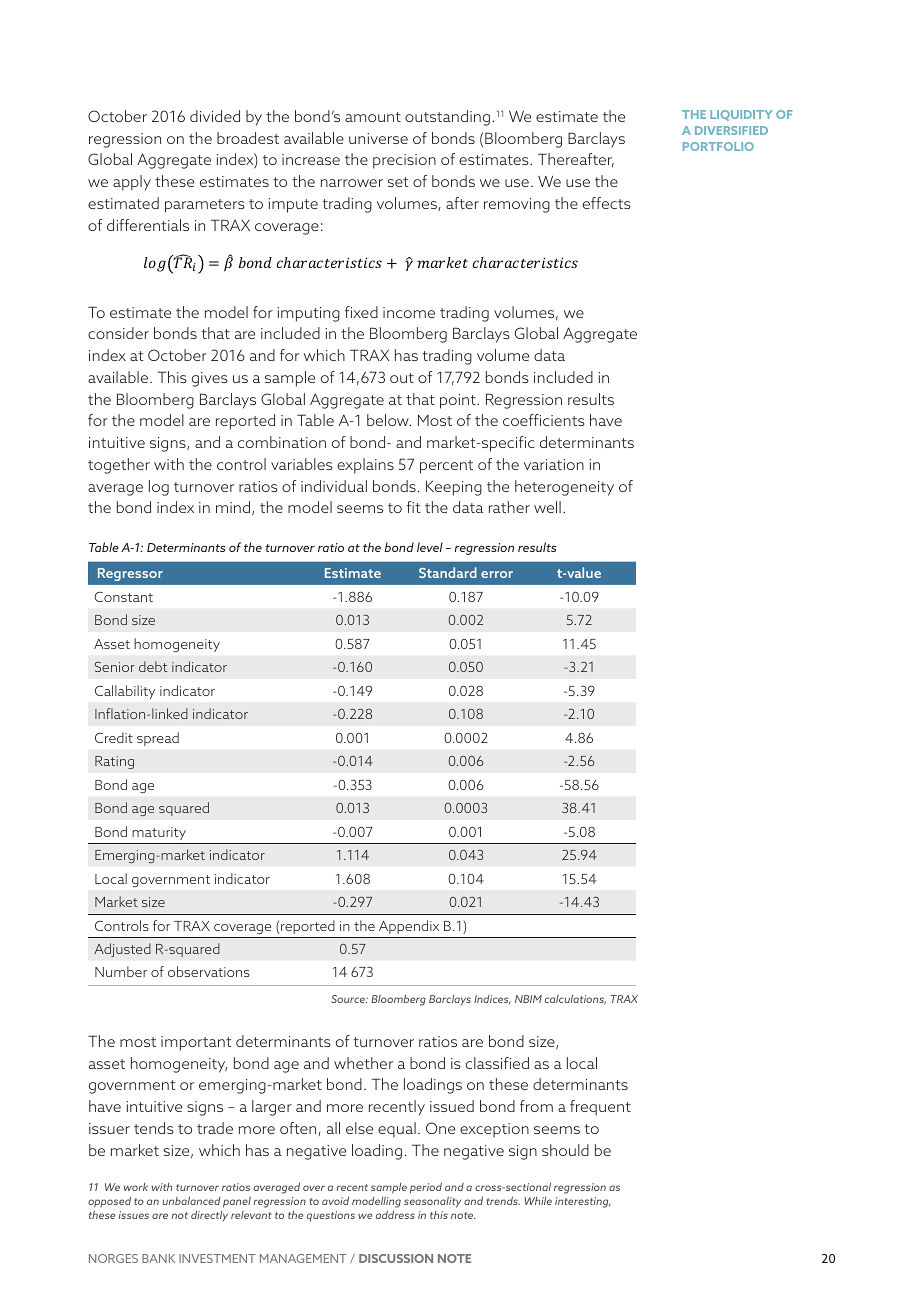  What do you see at coordinates (404, 161) in the document?
I see `precision` at bounding box center [404, 161].
